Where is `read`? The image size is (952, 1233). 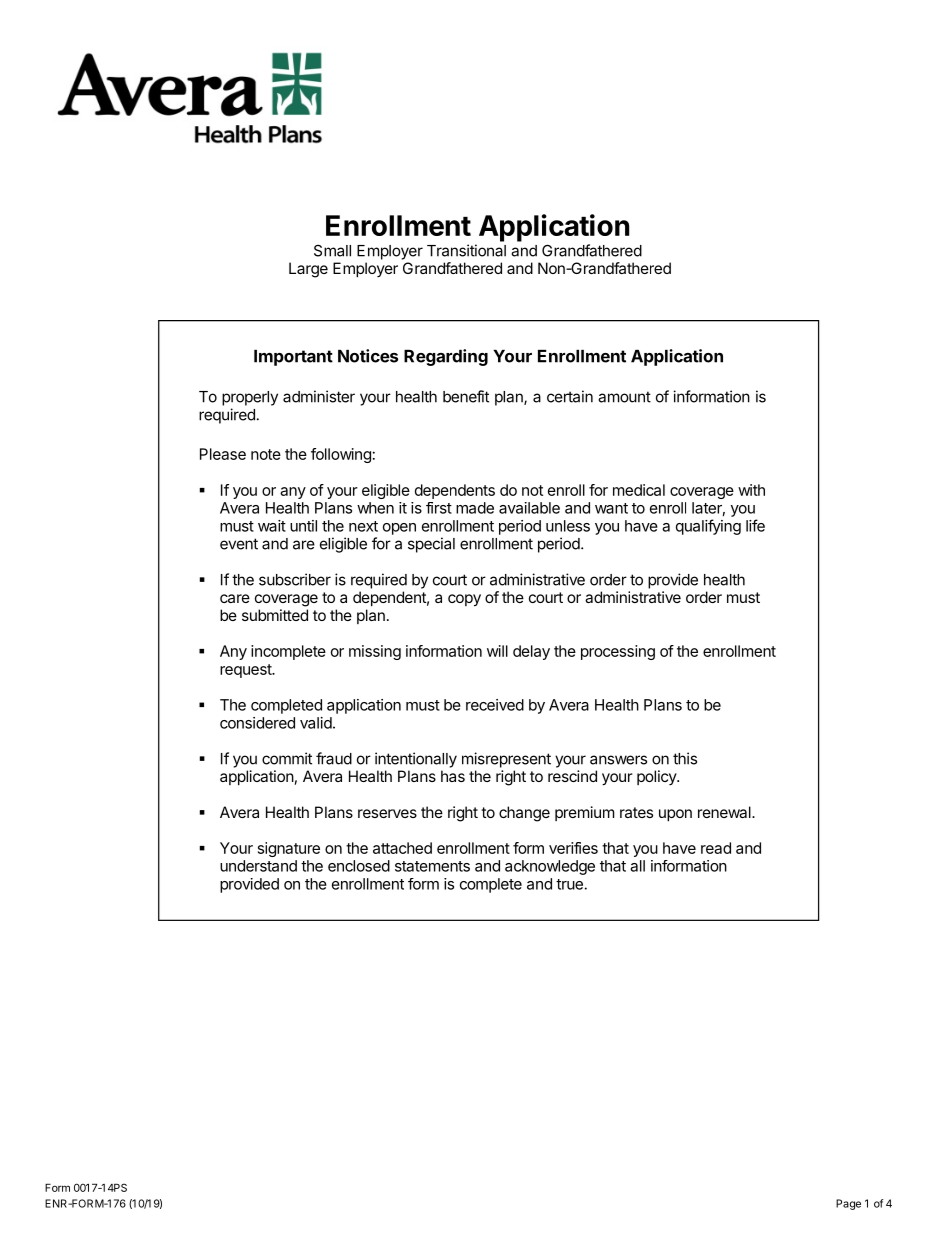
read is located at coordinates (716, 848).
